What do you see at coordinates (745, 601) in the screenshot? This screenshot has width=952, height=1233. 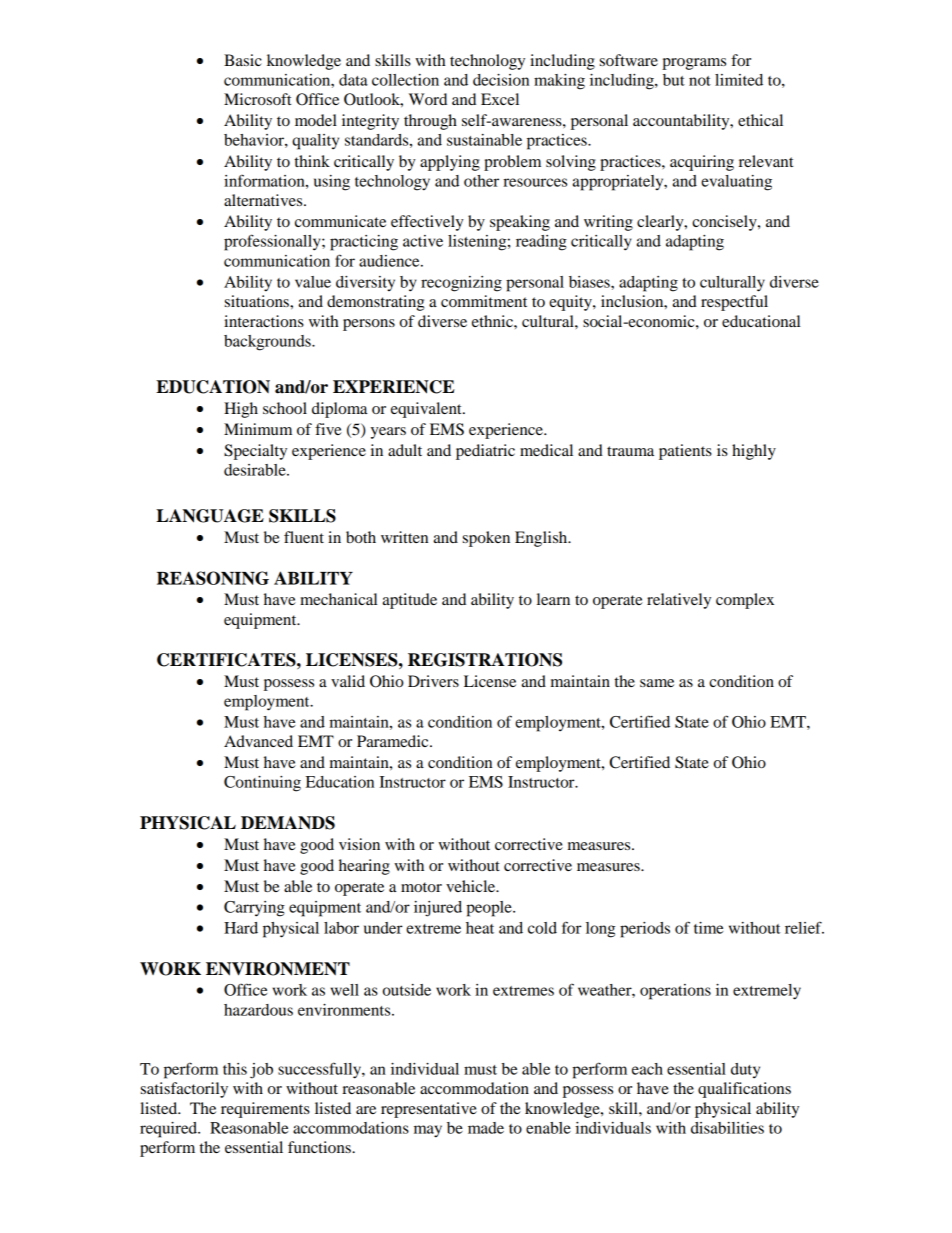 I see `complex` at bounding box center [745, 601].
